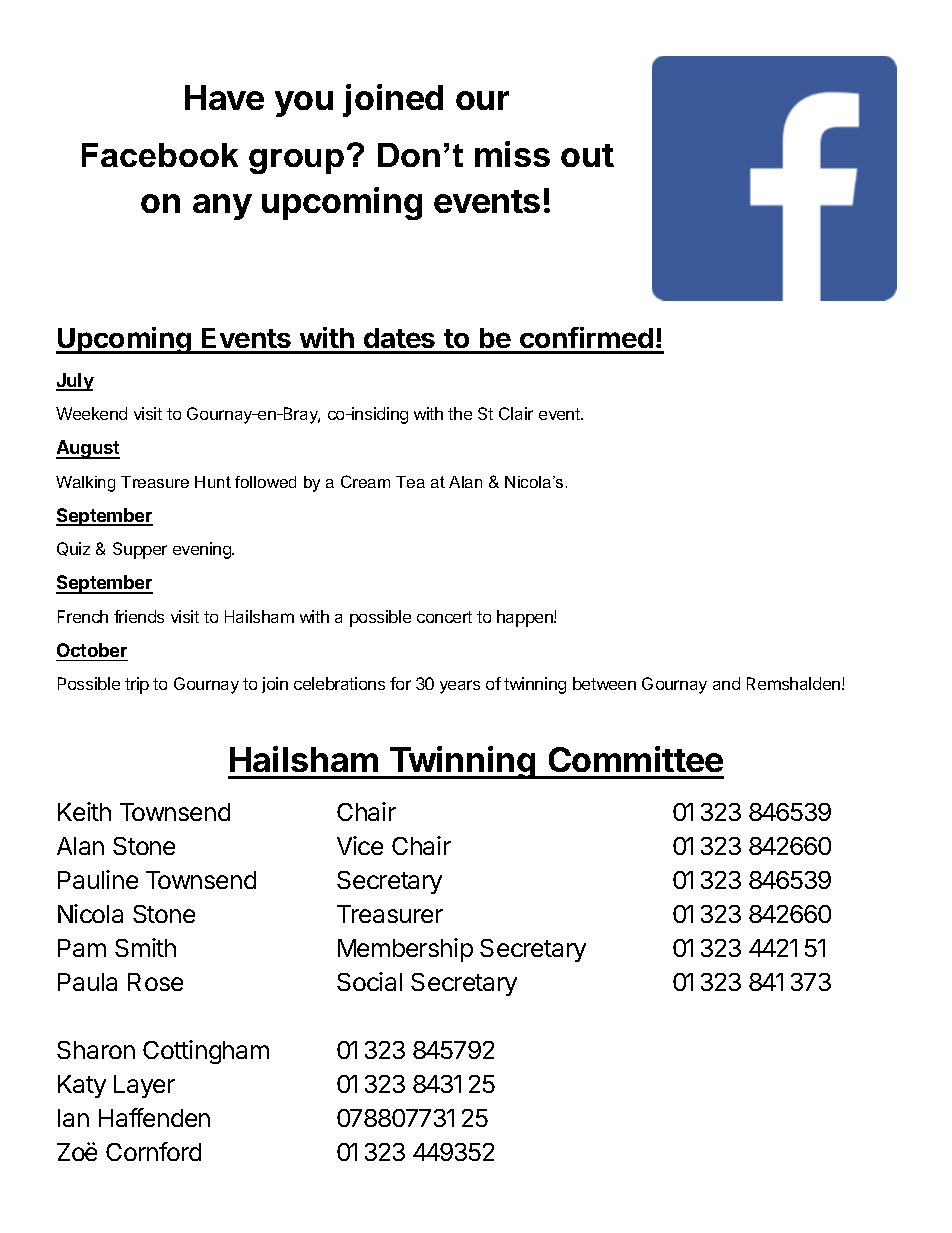  What do you see at coordinates (360, 845) in the screenshot?
I see `Vice` at bounding box center [360, 845].
